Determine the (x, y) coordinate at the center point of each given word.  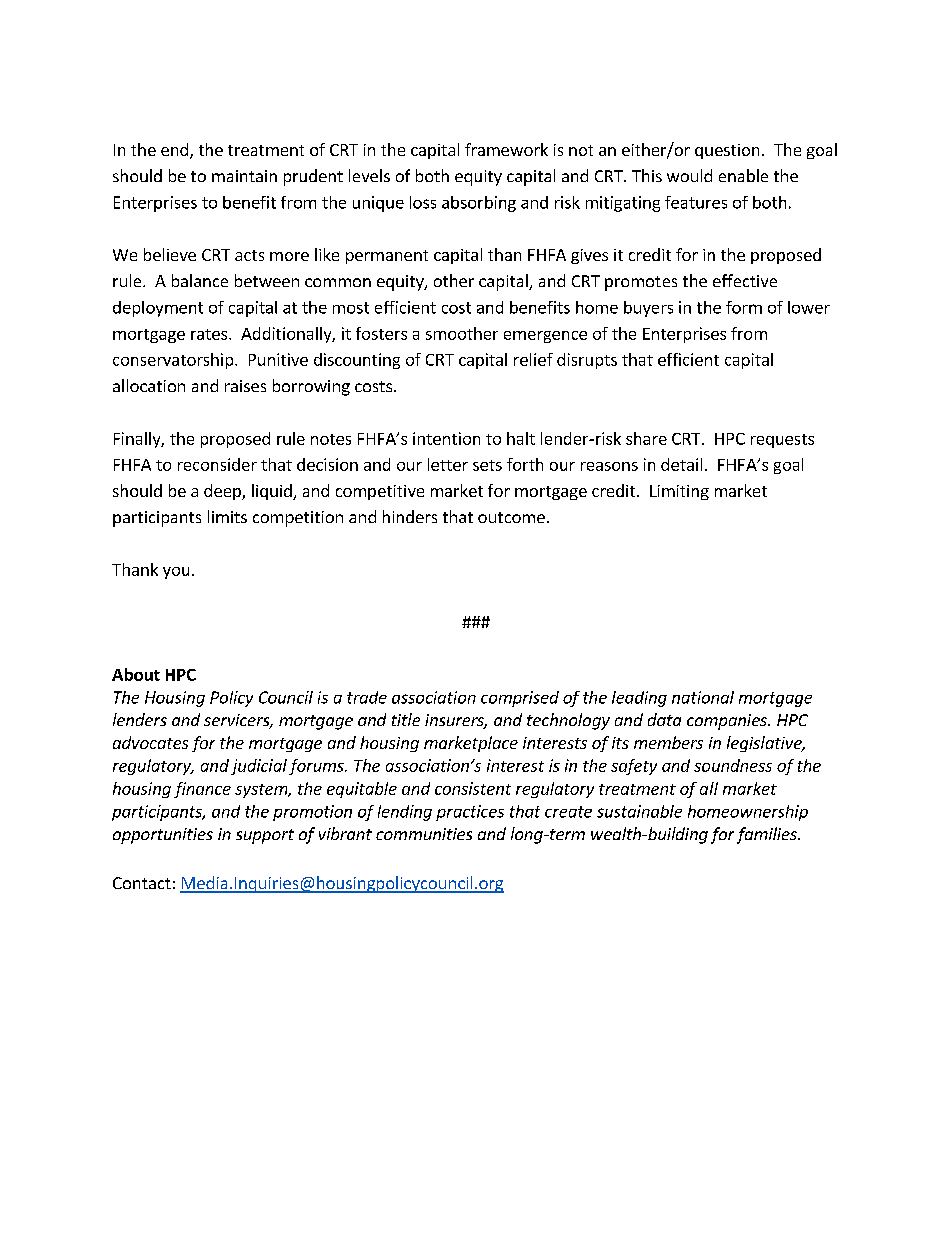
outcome (511, 517)
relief (533, 359)
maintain (244, 176)
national (703, 697)
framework (506, 149)
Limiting (679, 492)
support (265, 836)
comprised (520, 699)
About (136, 674)
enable (743, 175)
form (744, 307)
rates (210, 334)
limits (227, 516)
